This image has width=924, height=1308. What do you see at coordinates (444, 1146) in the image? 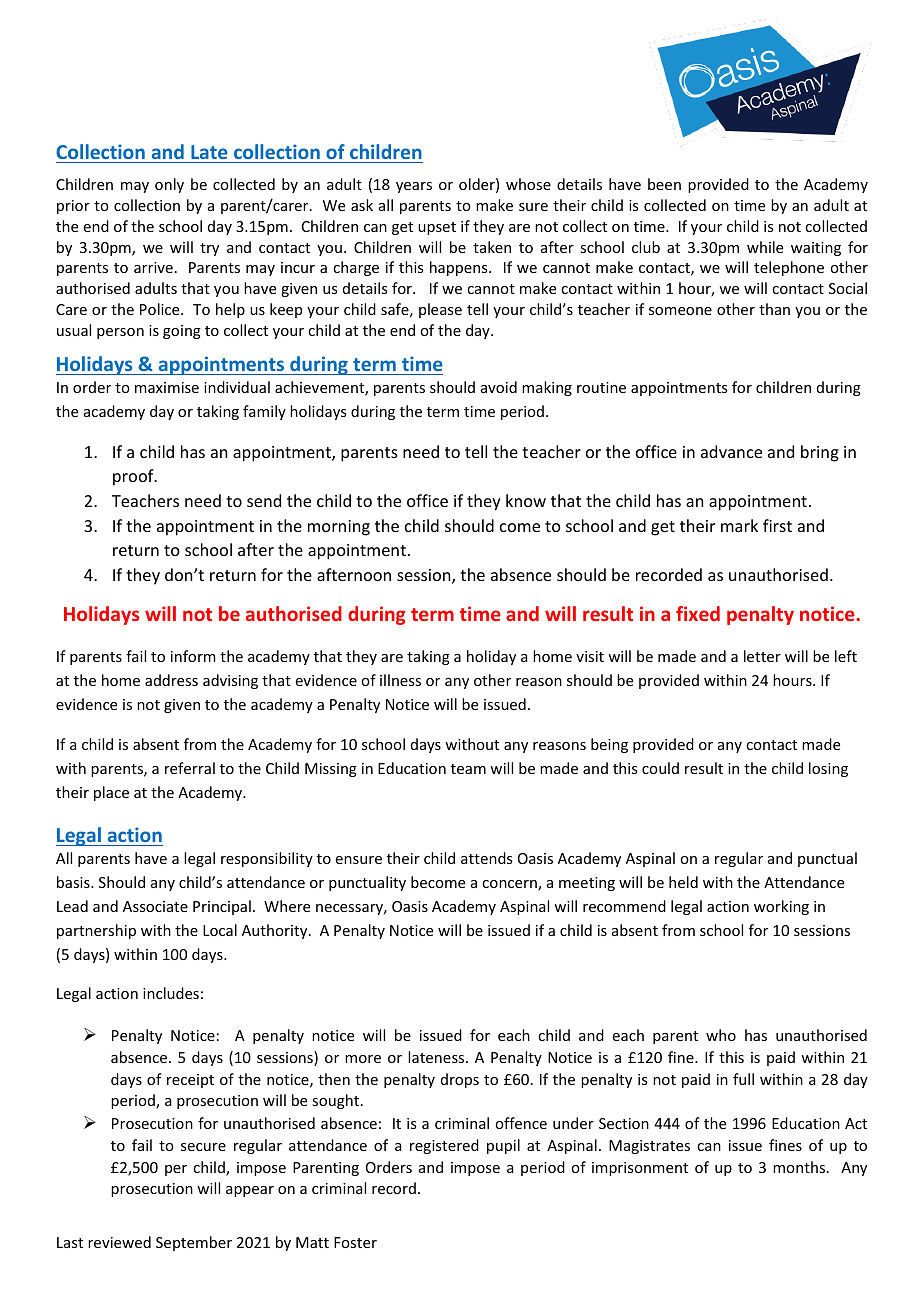
I see `registered` at bounding box center [444, 1146].
